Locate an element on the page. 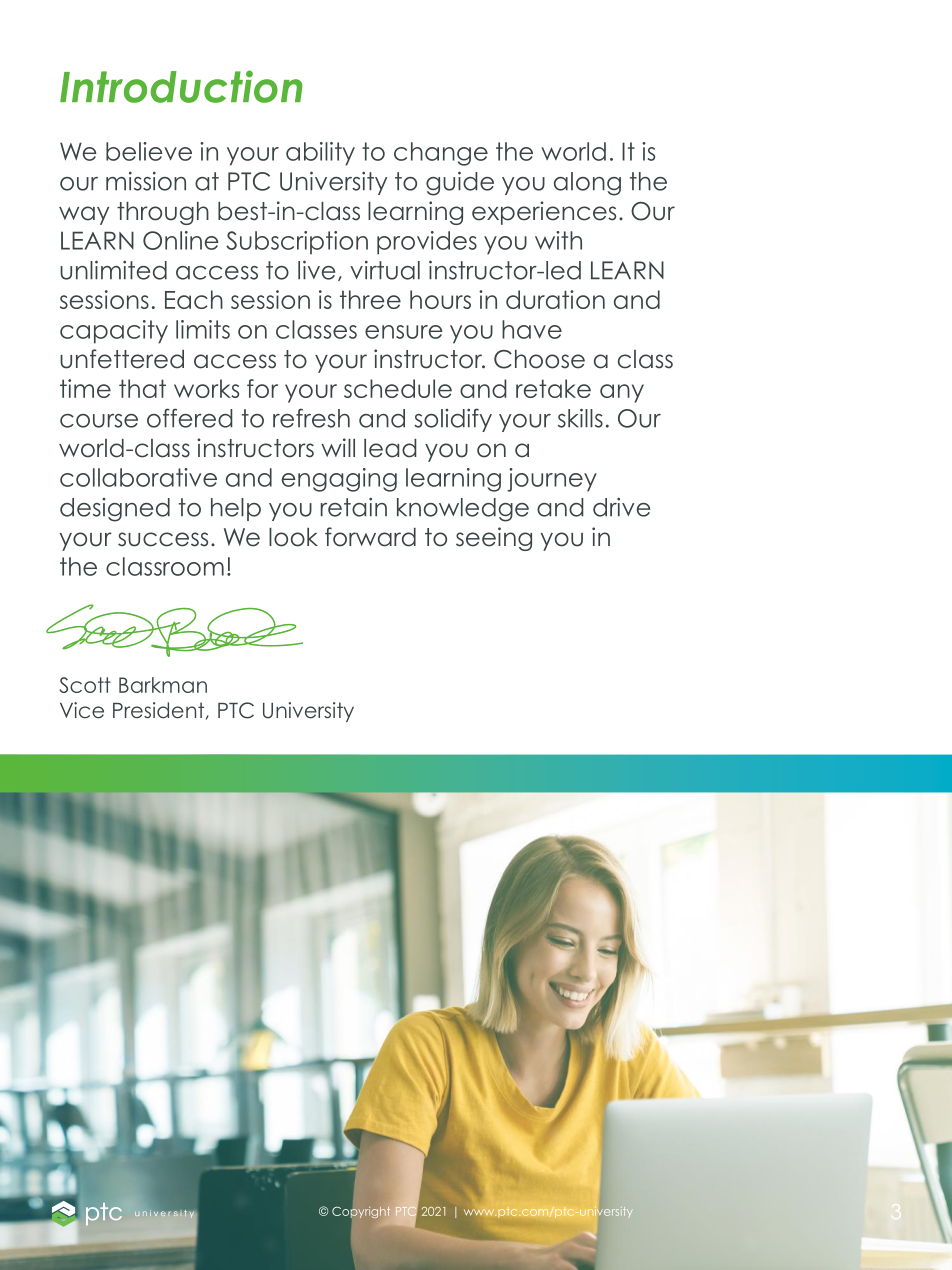  Introduction is located at coordinates (181, 86).
